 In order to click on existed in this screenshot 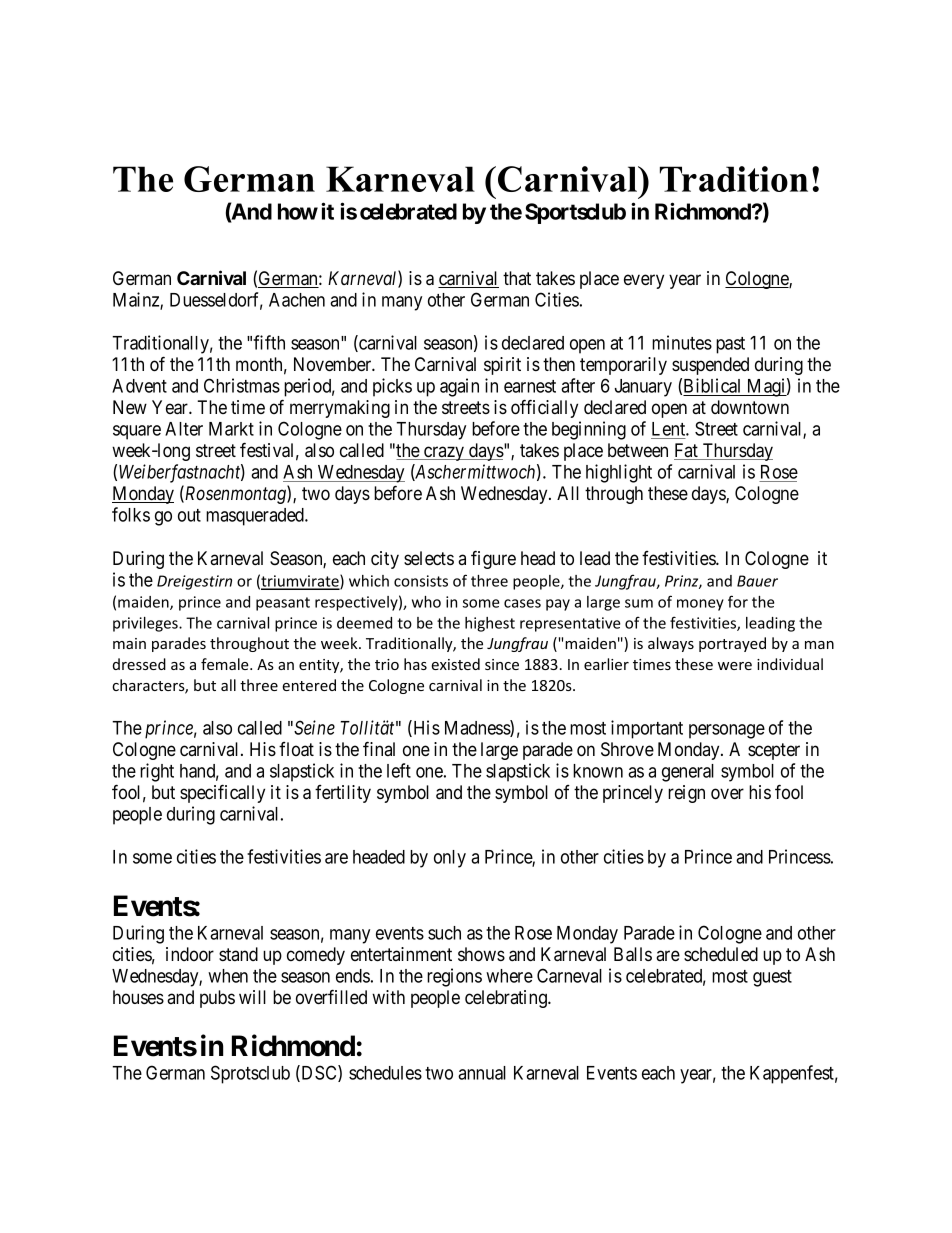, I will do `click(455, 664)`.
